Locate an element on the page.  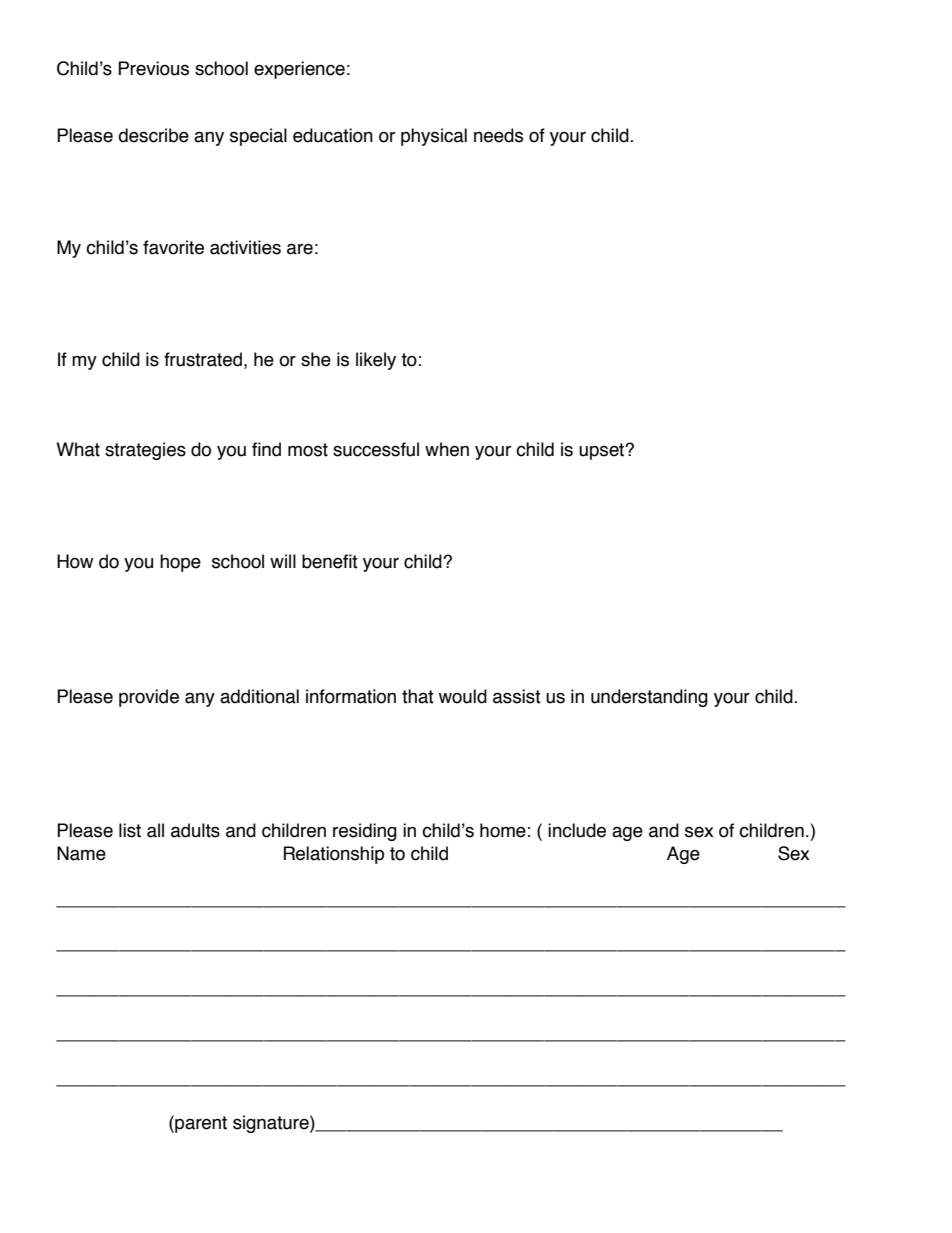
education is located at coordinates (333, 135).
